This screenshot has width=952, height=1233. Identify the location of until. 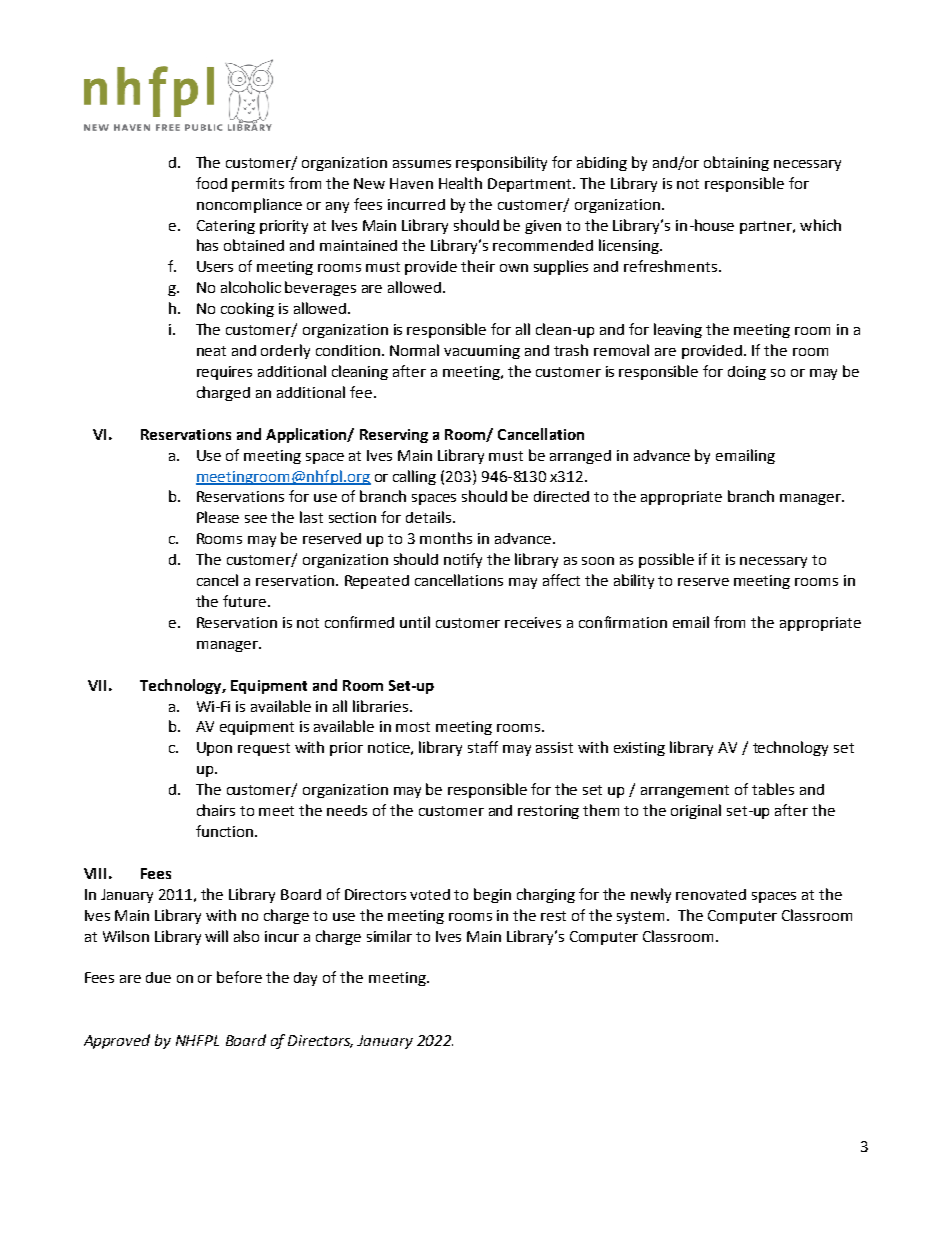
(415, 622).
